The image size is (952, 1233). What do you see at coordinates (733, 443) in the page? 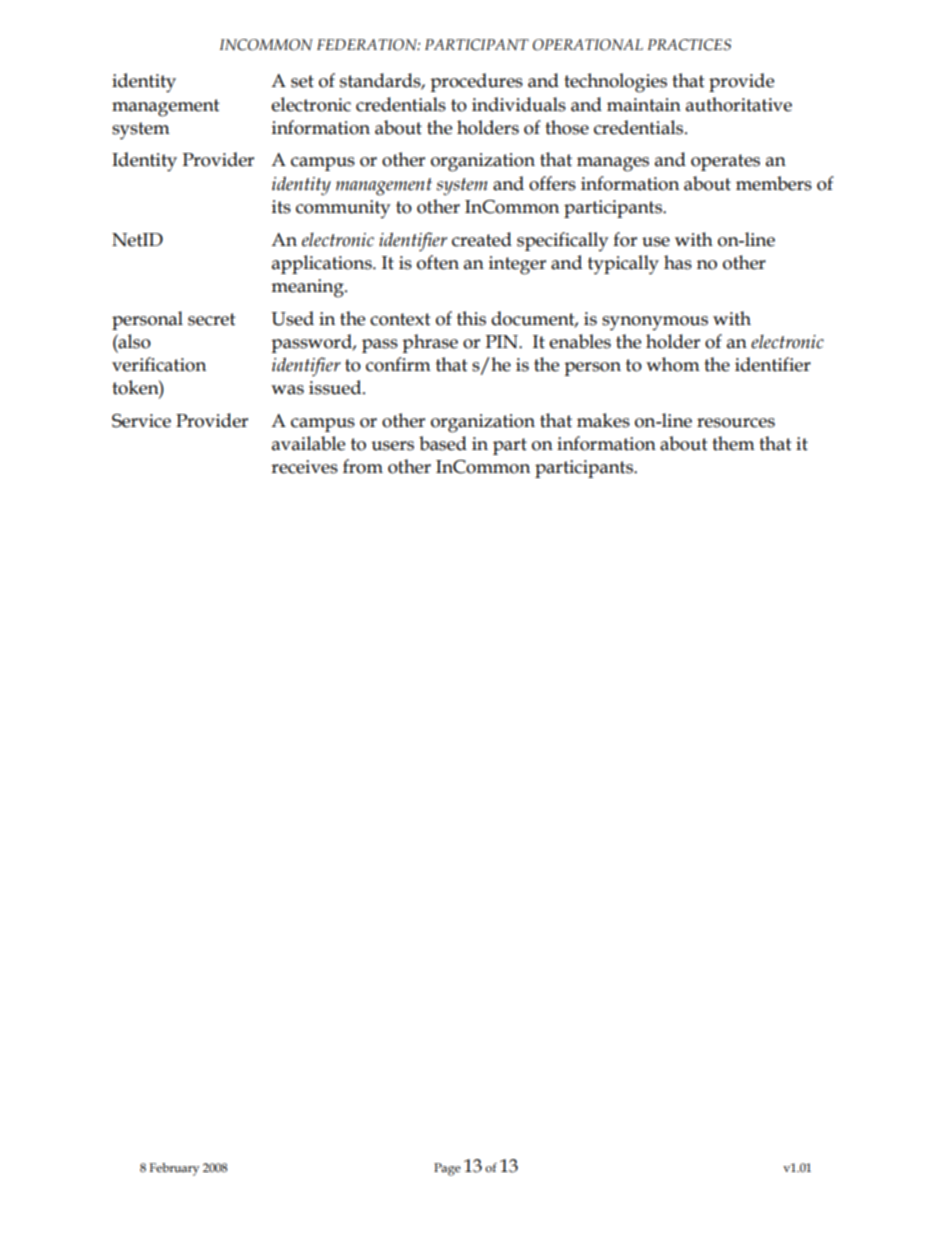
I see `them` at bounding box center [733, 443].
